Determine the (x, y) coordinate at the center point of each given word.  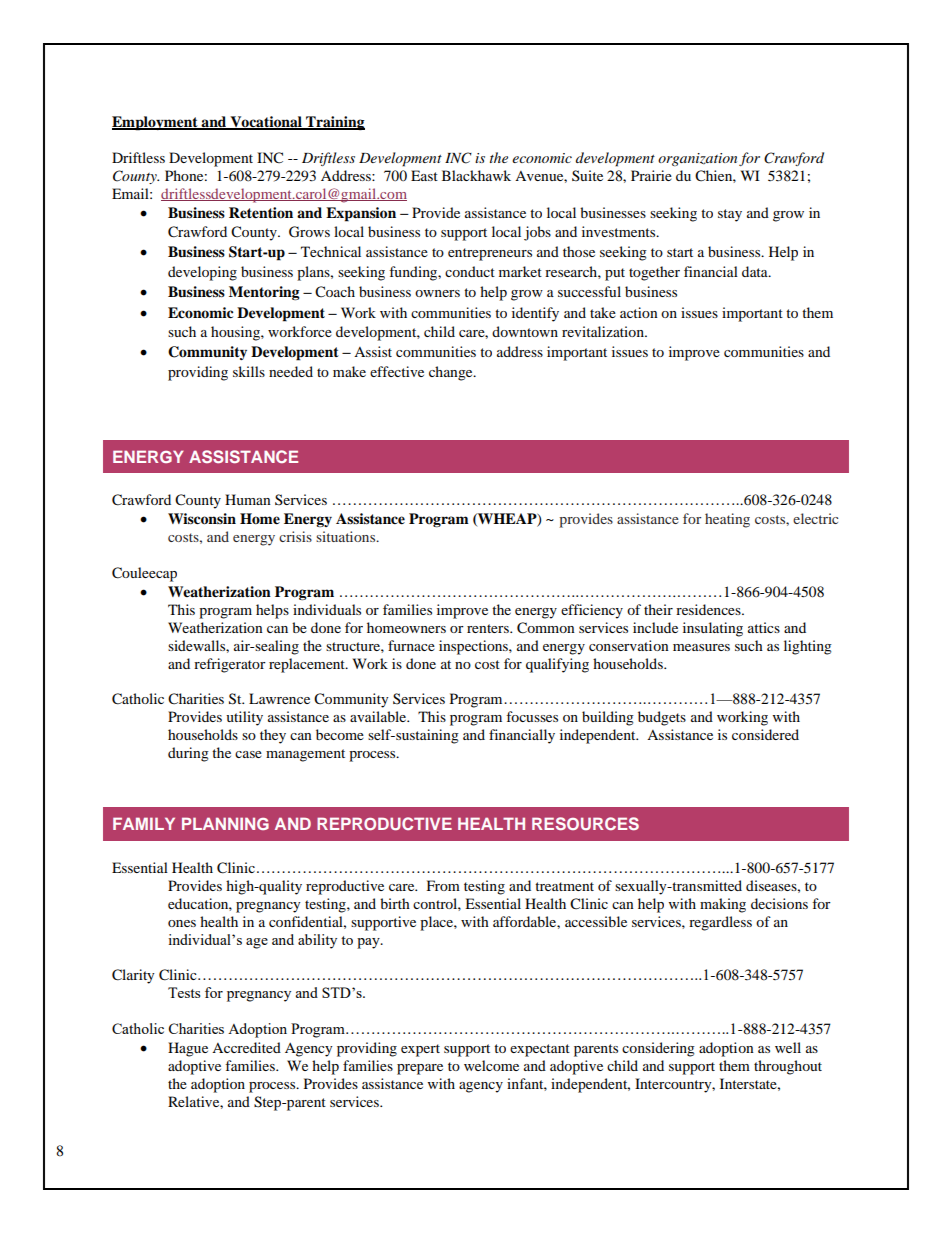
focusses (532, 716)
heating (727, 520)
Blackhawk (476, 175)
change (452, 373)
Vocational (266, 123)
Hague (188, 1049)
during (188, 754)
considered (765, 734)
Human (248, 499)
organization (697, 159)
